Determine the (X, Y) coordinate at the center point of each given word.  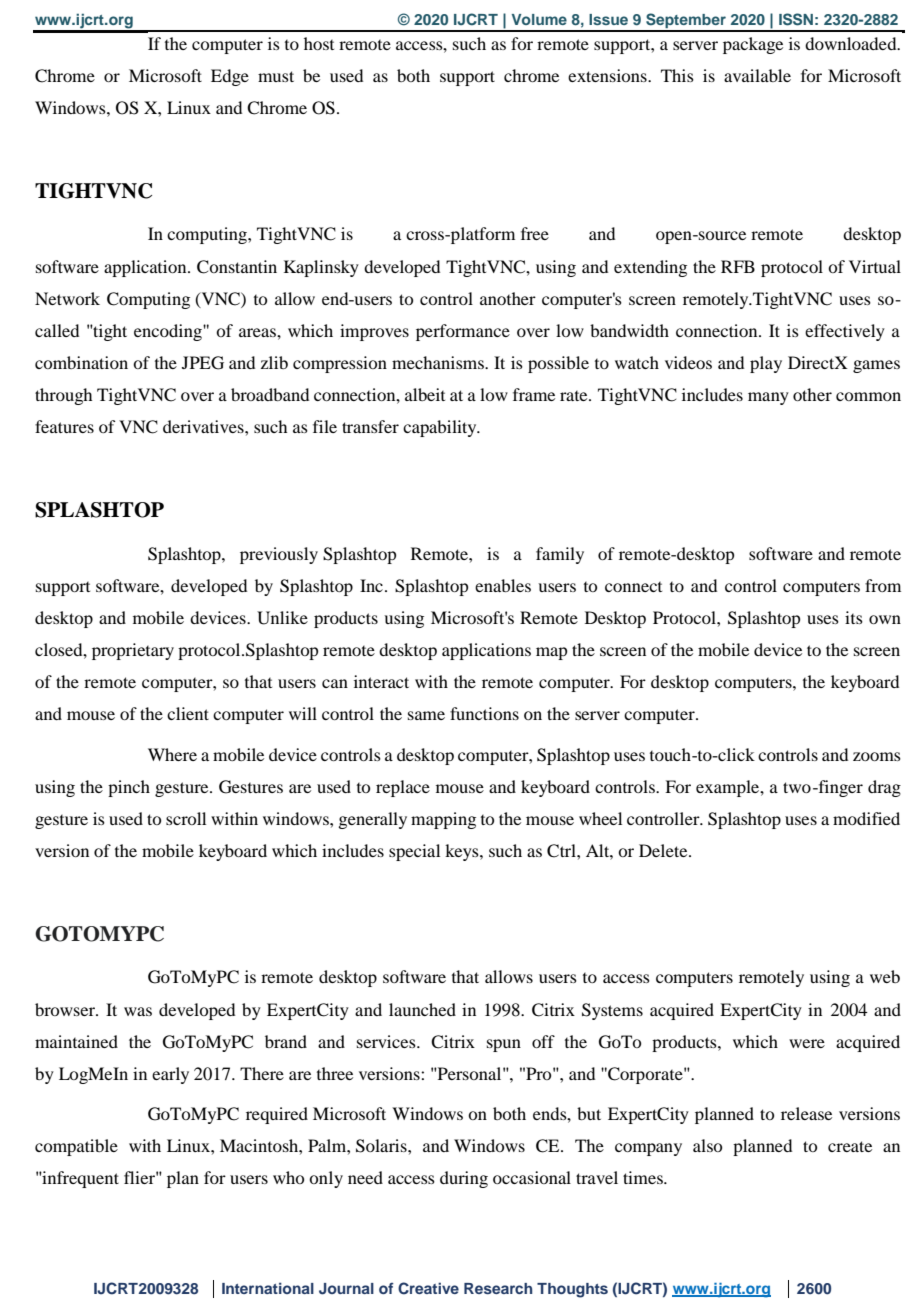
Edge (230, 77)
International (268, 1288)
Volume (539, 19)
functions (484, 713)
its (854, 617)
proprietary (133, 651)
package (753, 45)
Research (498, 1288)
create (850, 1146)
